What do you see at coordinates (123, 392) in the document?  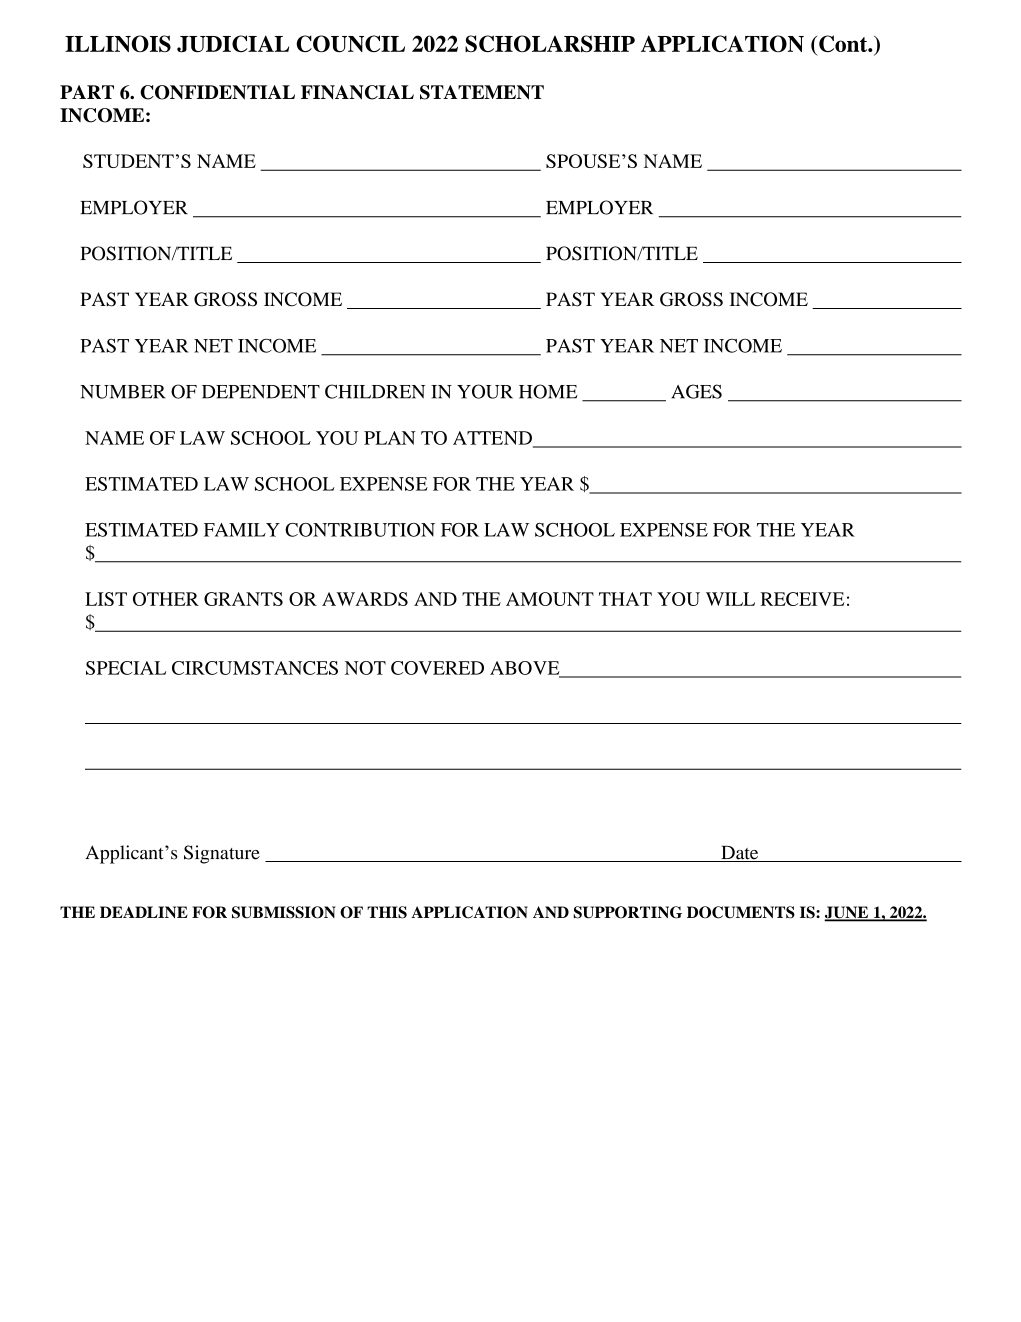 I see `NUMBER` at bounding box center [123, 392].
